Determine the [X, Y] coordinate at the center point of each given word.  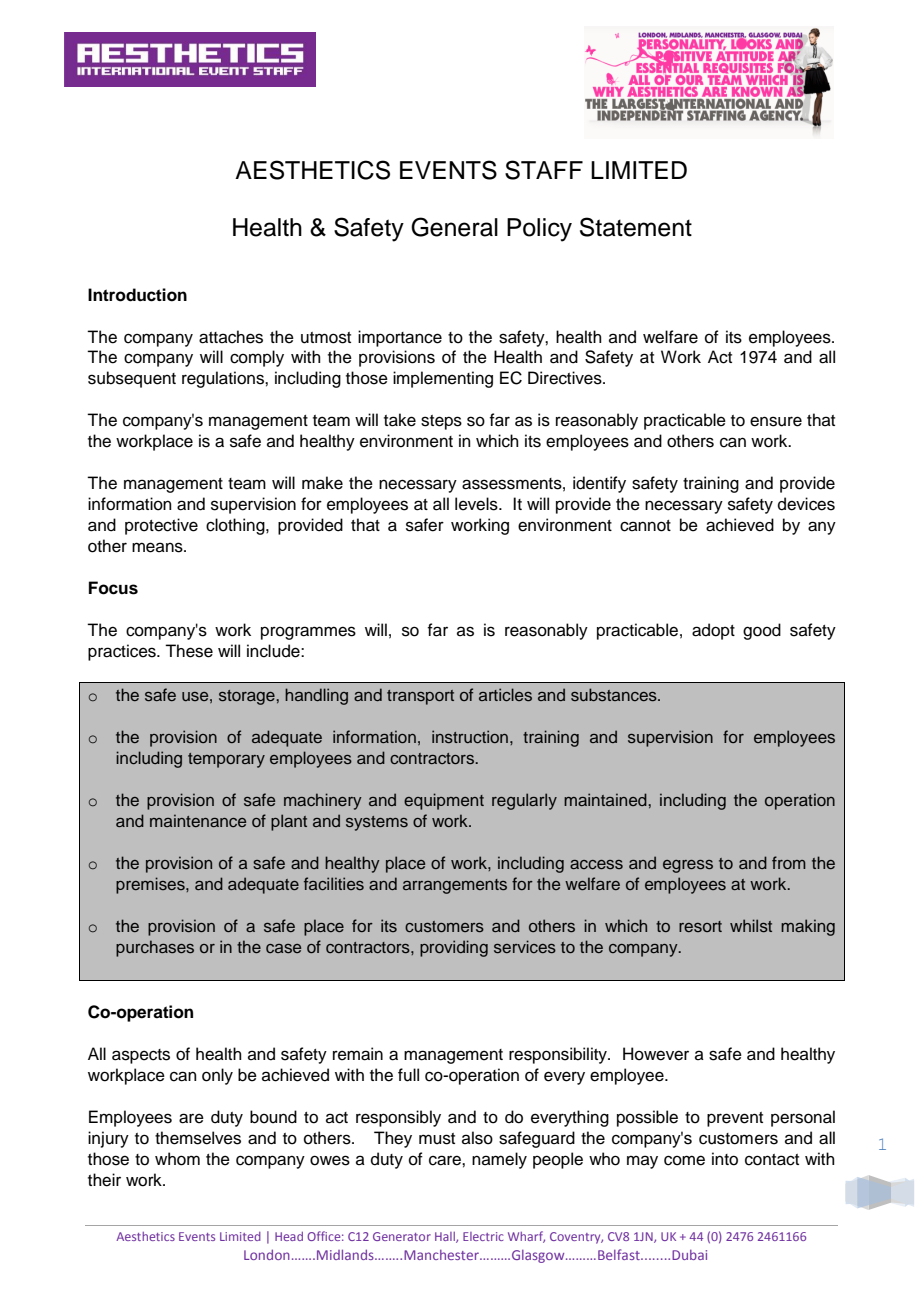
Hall [446, 1237]
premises [151, 885]
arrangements [455, 886]
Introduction [137, 295]
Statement [636, 227]
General [454, 227]
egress [688, 866]
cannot [645, 526]
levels [477, 504]
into [725, 1159]
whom [177, 1159]
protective [161, 526]
